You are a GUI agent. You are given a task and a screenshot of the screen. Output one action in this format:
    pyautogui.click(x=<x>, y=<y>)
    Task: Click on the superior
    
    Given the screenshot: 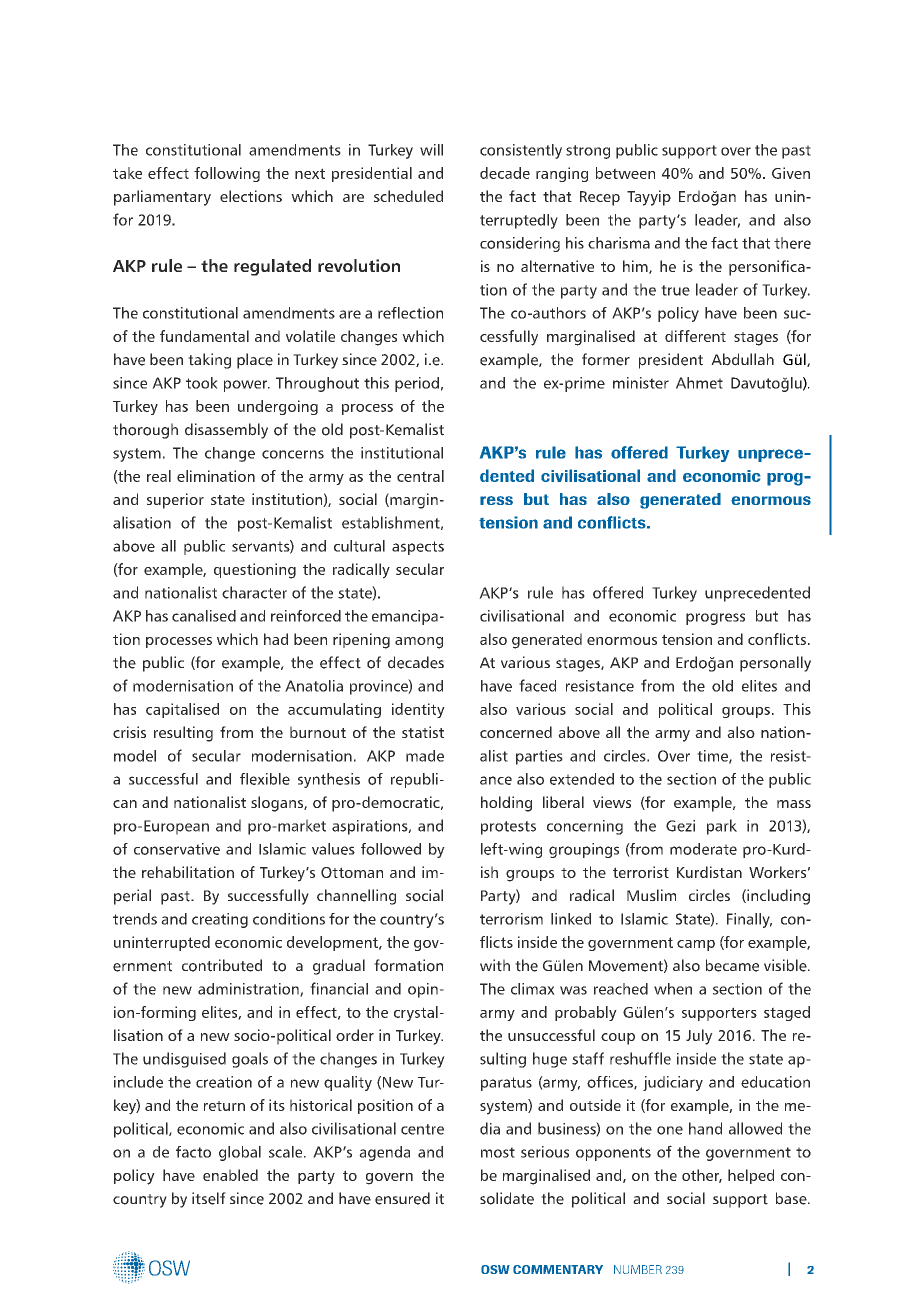 What is the action you would take?
    pyautogui.click(x=175, y=501)
